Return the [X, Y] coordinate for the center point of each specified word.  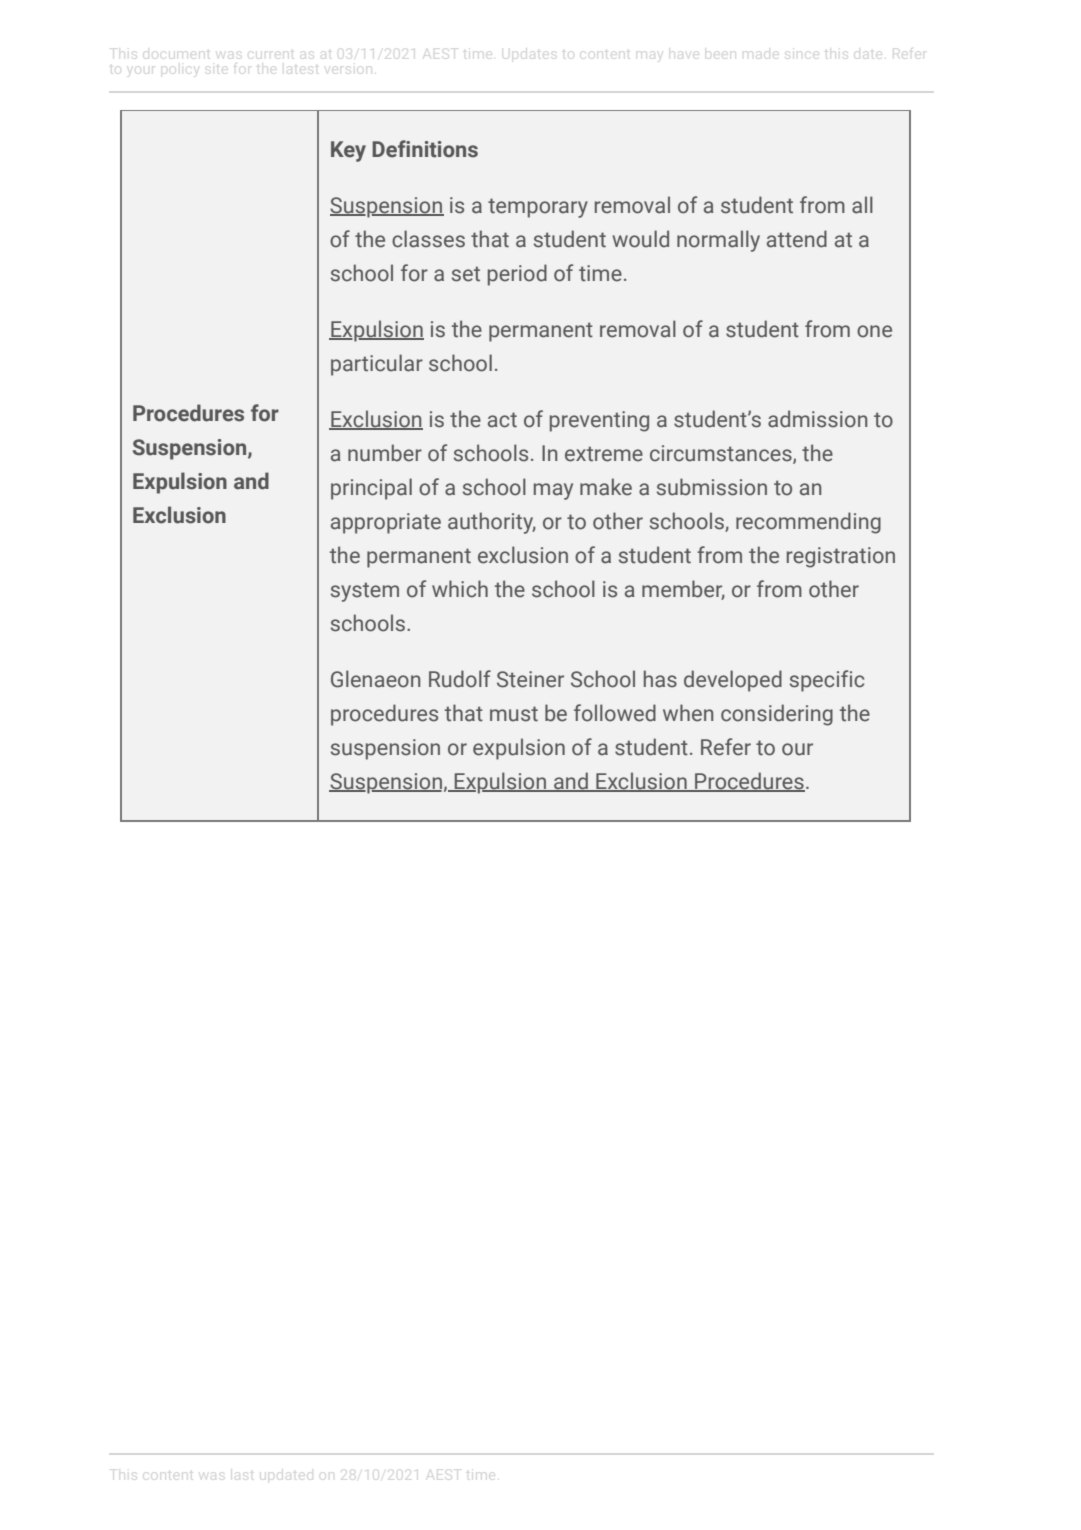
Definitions [425, 149]
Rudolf [460, 679]
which [460, 589]
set [466, 274]
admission [817, 419]
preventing [599, 421]
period [517, 275]
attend [797, 239]
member [683, 590]
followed [615, 713]
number [385, 453]
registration [841, 557]
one [874, 331]
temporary [538, 208]
